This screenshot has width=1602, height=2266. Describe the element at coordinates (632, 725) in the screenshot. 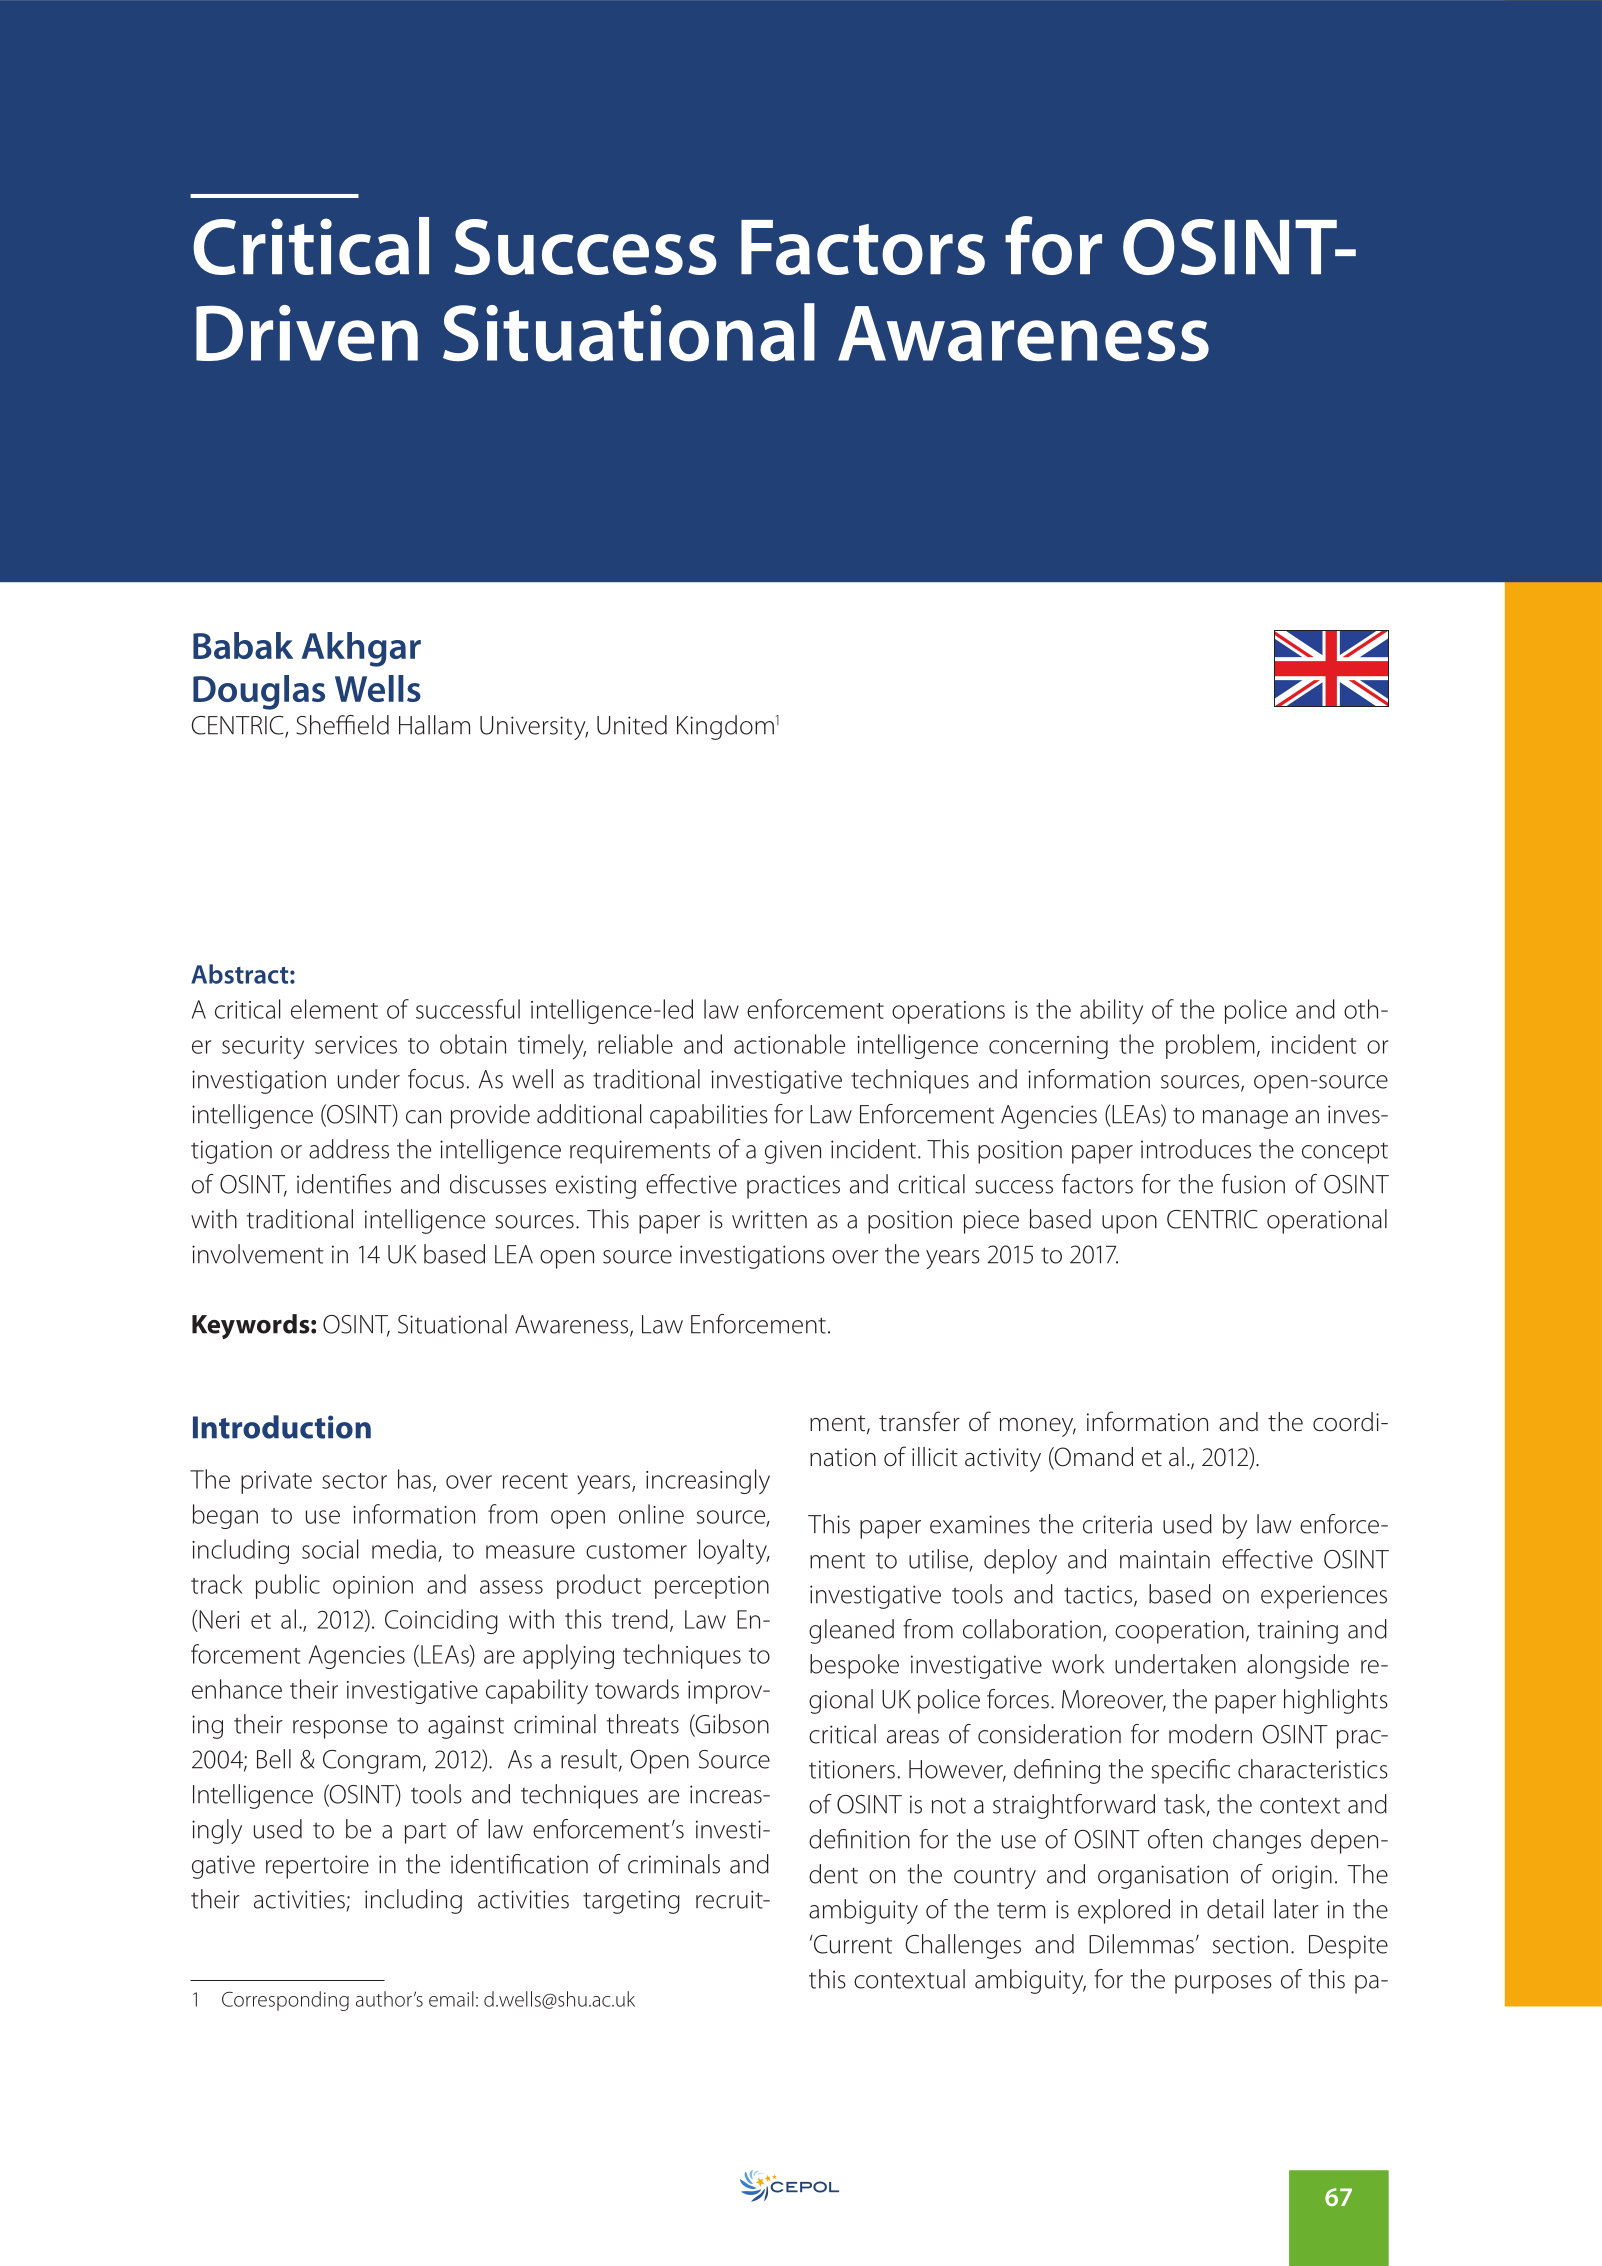

I see `United` at that location.
